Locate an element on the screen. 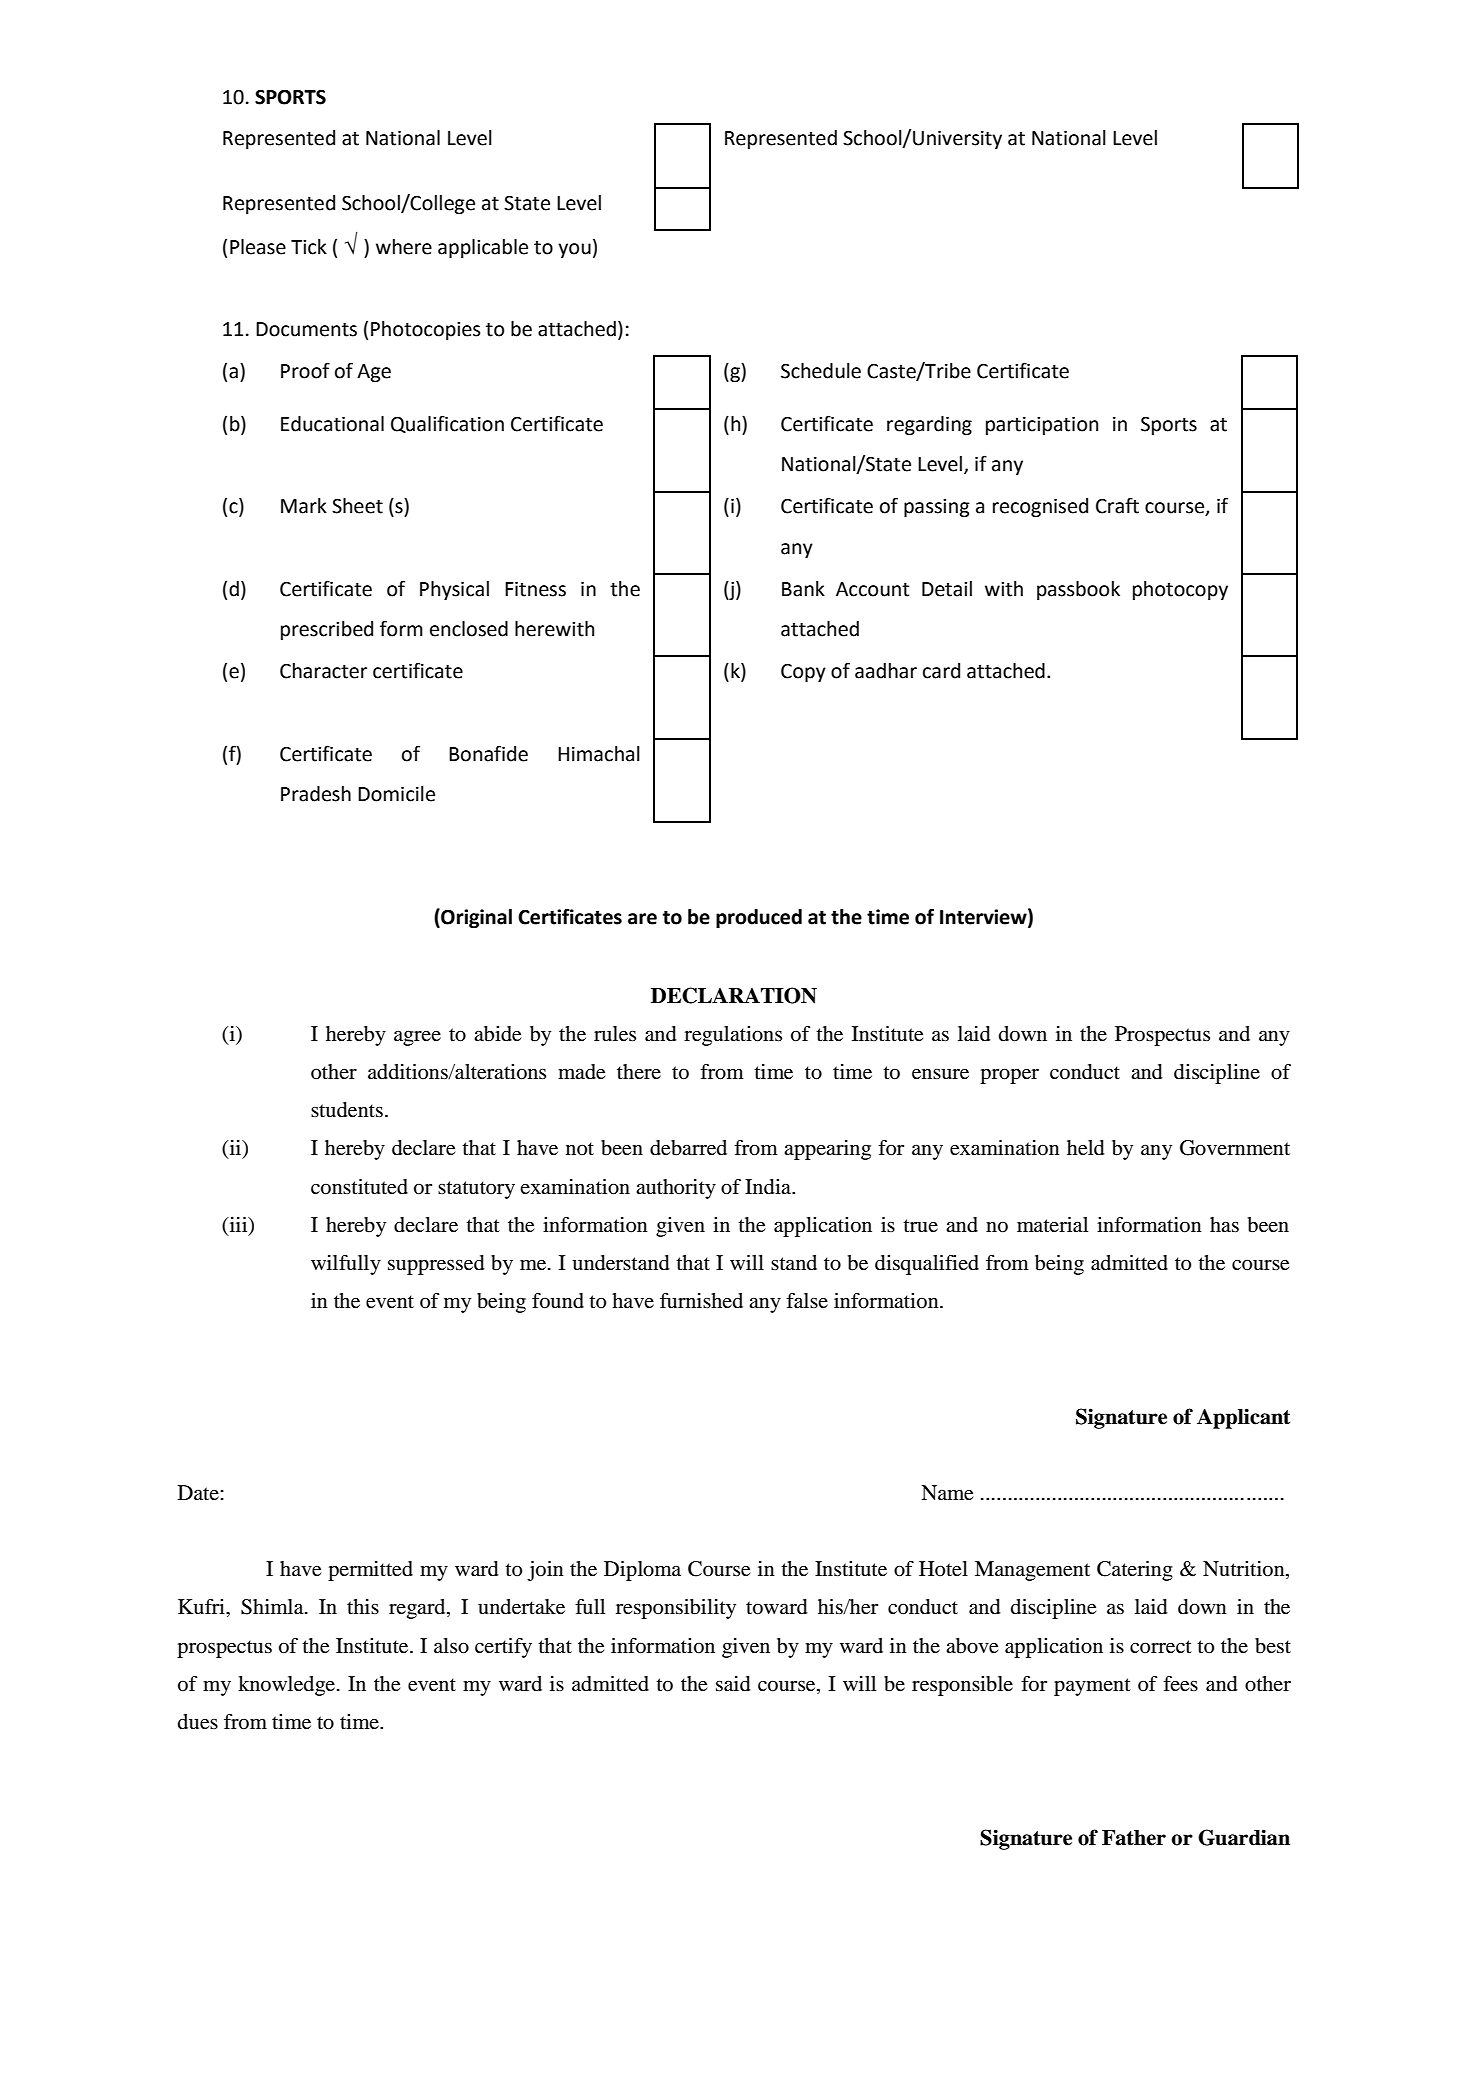  Father is located at coordinates (1134, 1838).
